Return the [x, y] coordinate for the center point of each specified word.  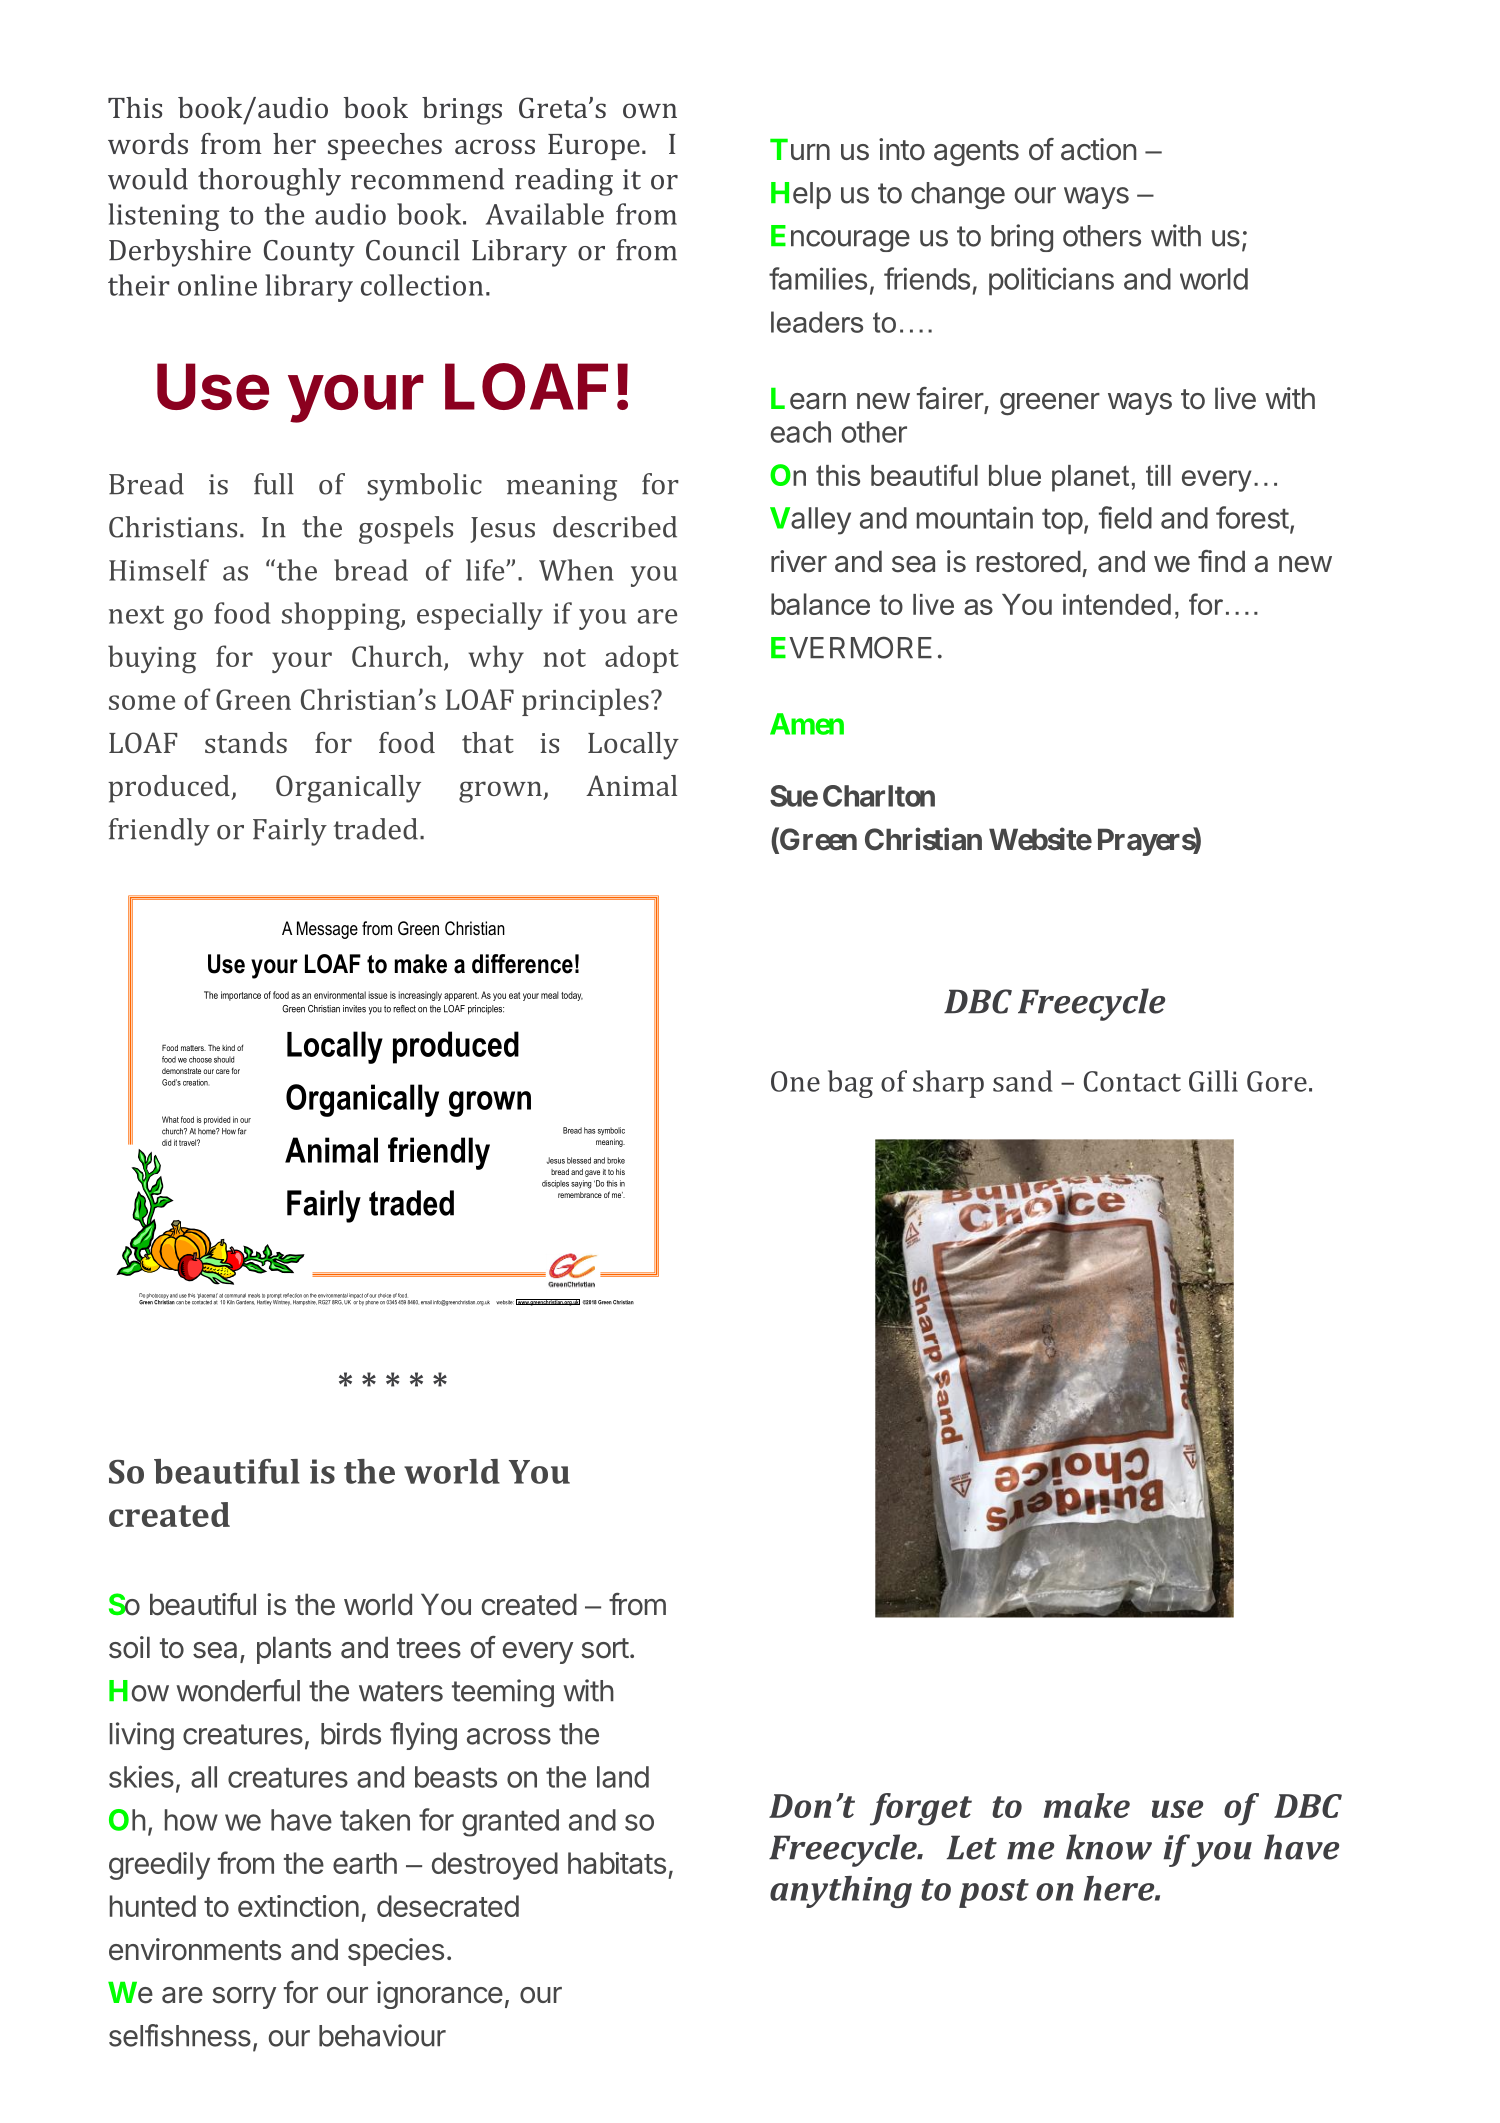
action [1099, 149]
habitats [617, 1863]
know [1109, 1847]
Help [801, 195]
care [223, 1071]
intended [1117, 604]
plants [294, 1650]
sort [605, 1648]
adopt [642, 659]
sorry [244, 1998]
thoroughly [269, 182]
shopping [342, 616]
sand [1023, 1081]
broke [616, 1160]
